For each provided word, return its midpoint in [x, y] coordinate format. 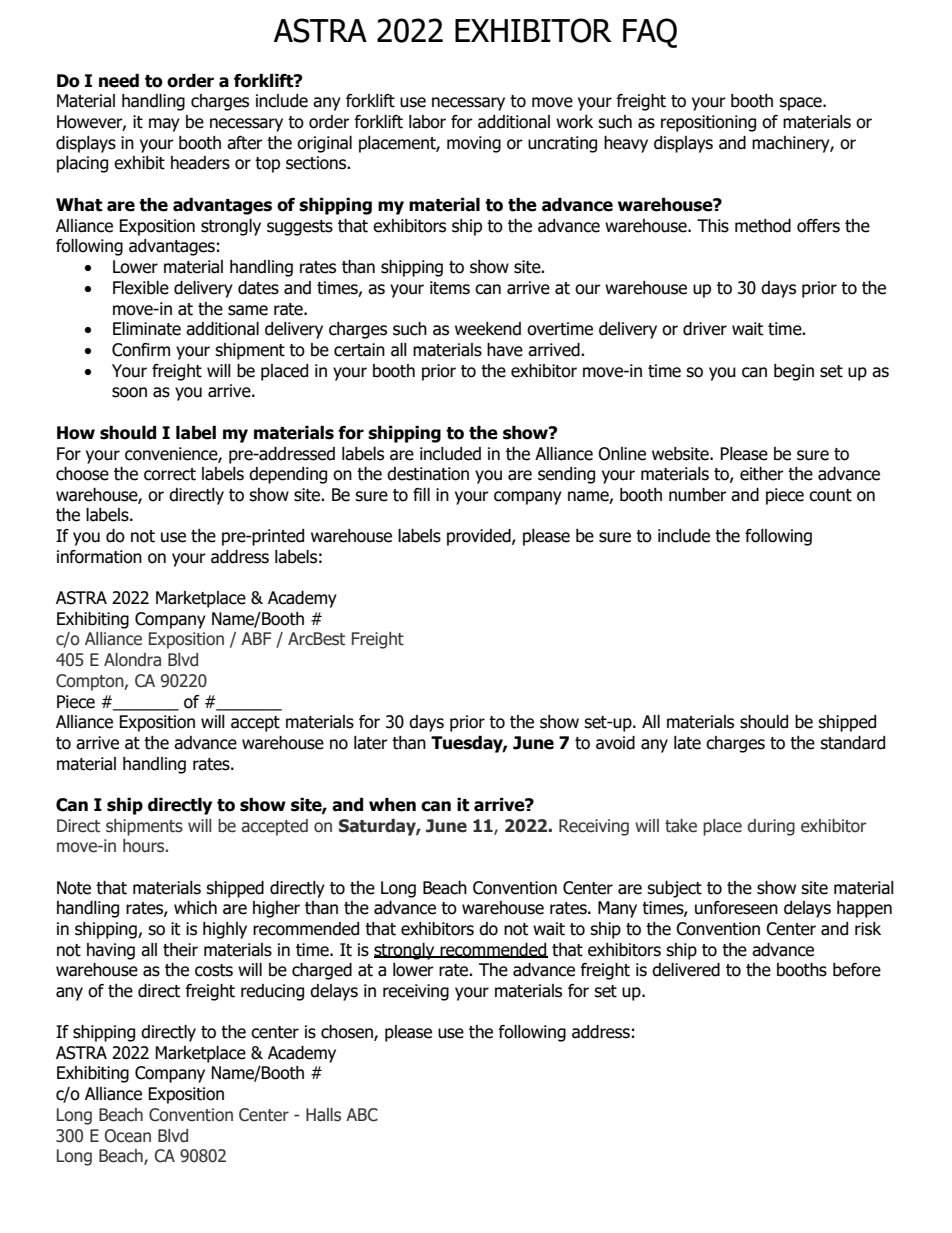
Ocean [128, 1136]
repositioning [708, 123]
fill [421, 494]
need [119, 81]
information [99, 557]
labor [427, 122]
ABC [362, 1115]
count [830, 495]
